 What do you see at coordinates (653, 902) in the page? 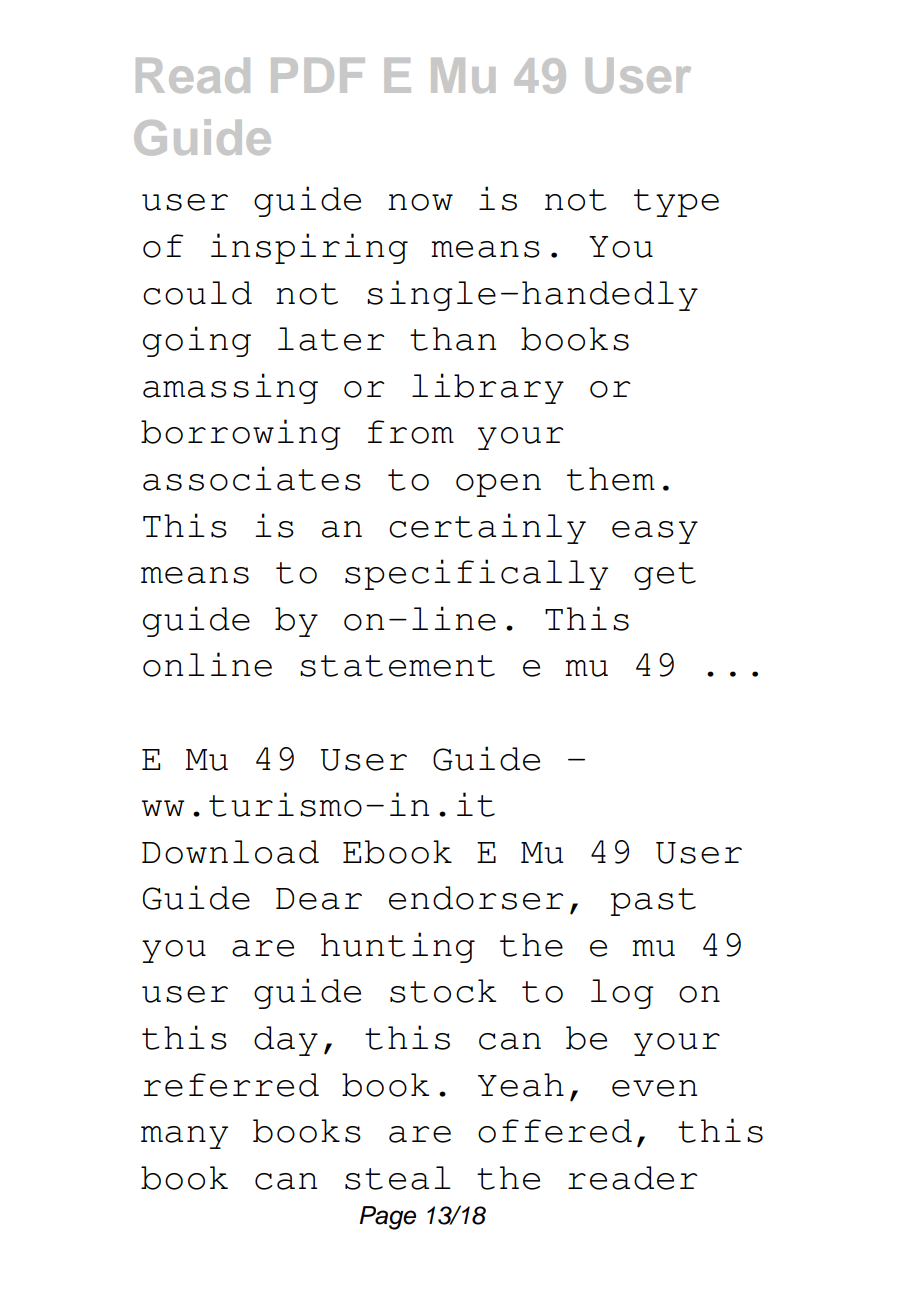
I see `past` at bounding box center [653, 902].
